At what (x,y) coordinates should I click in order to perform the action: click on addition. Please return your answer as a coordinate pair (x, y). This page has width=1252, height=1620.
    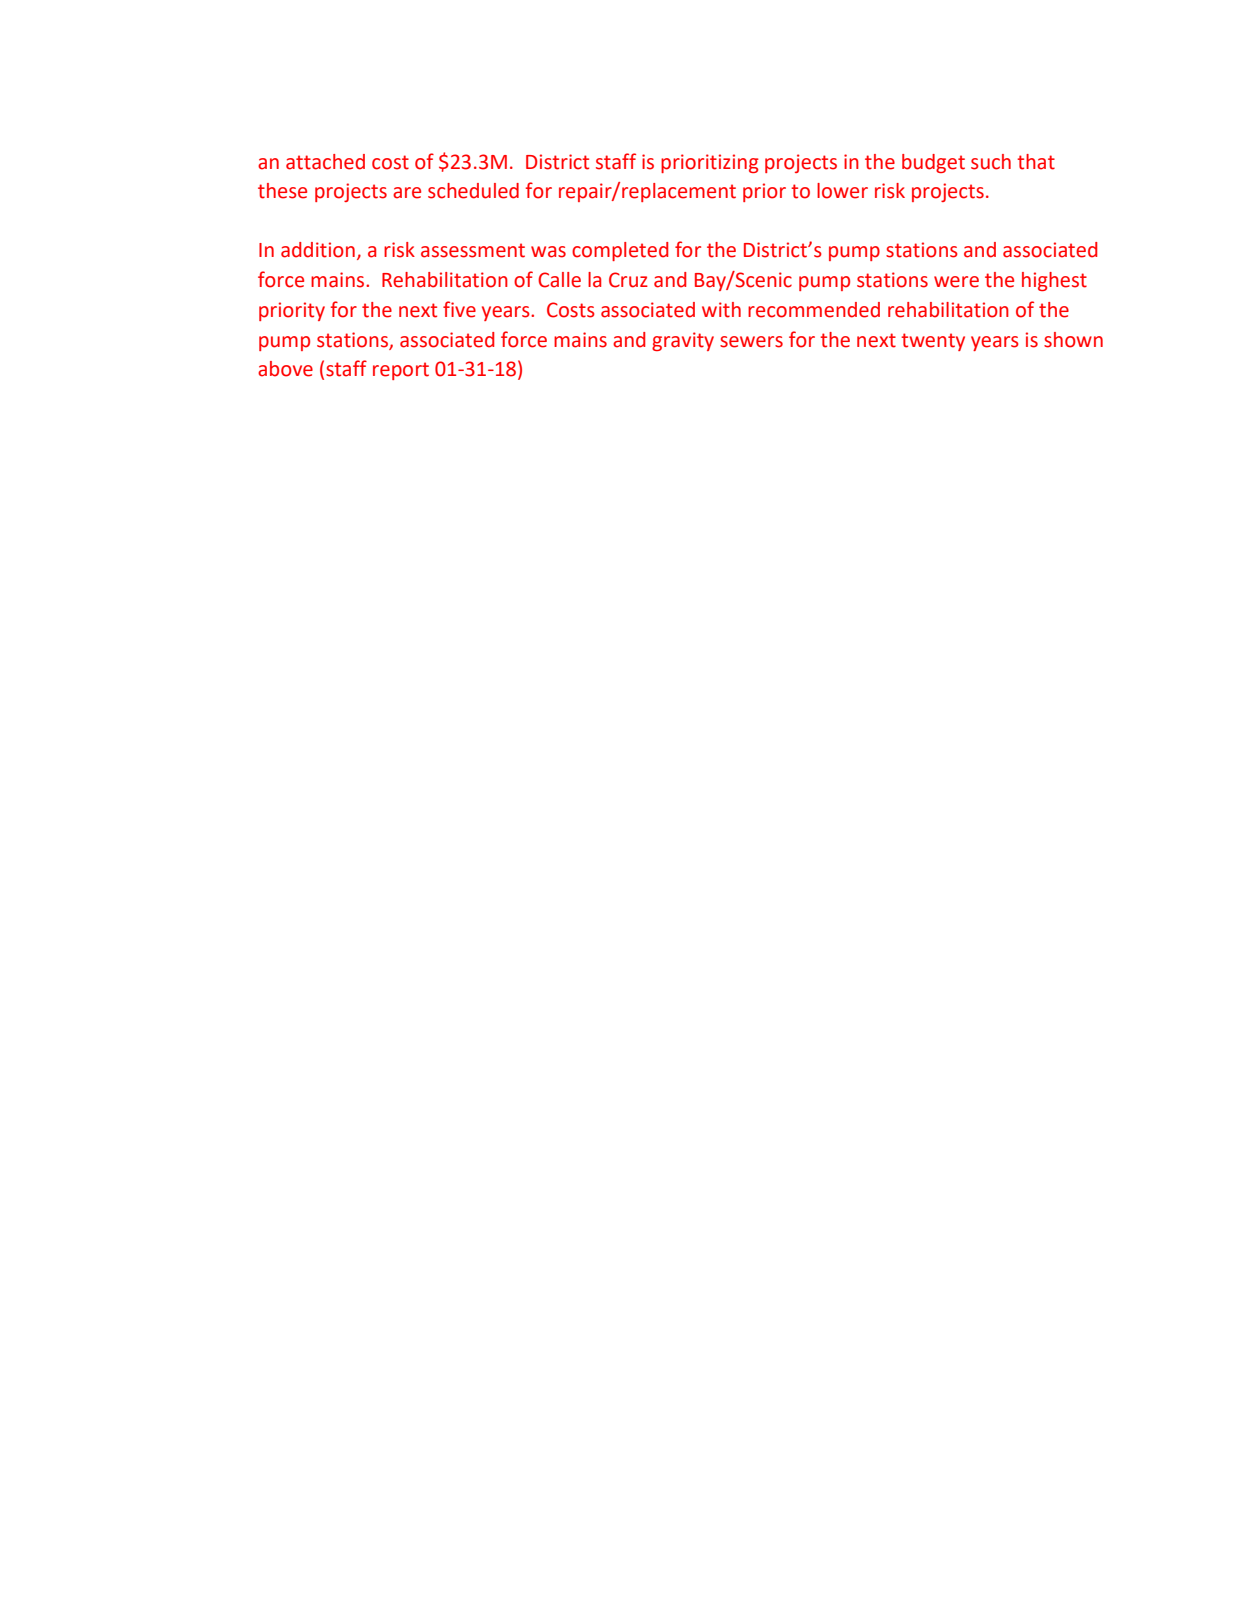
    Looking at the image, I should click on (318, 250).
